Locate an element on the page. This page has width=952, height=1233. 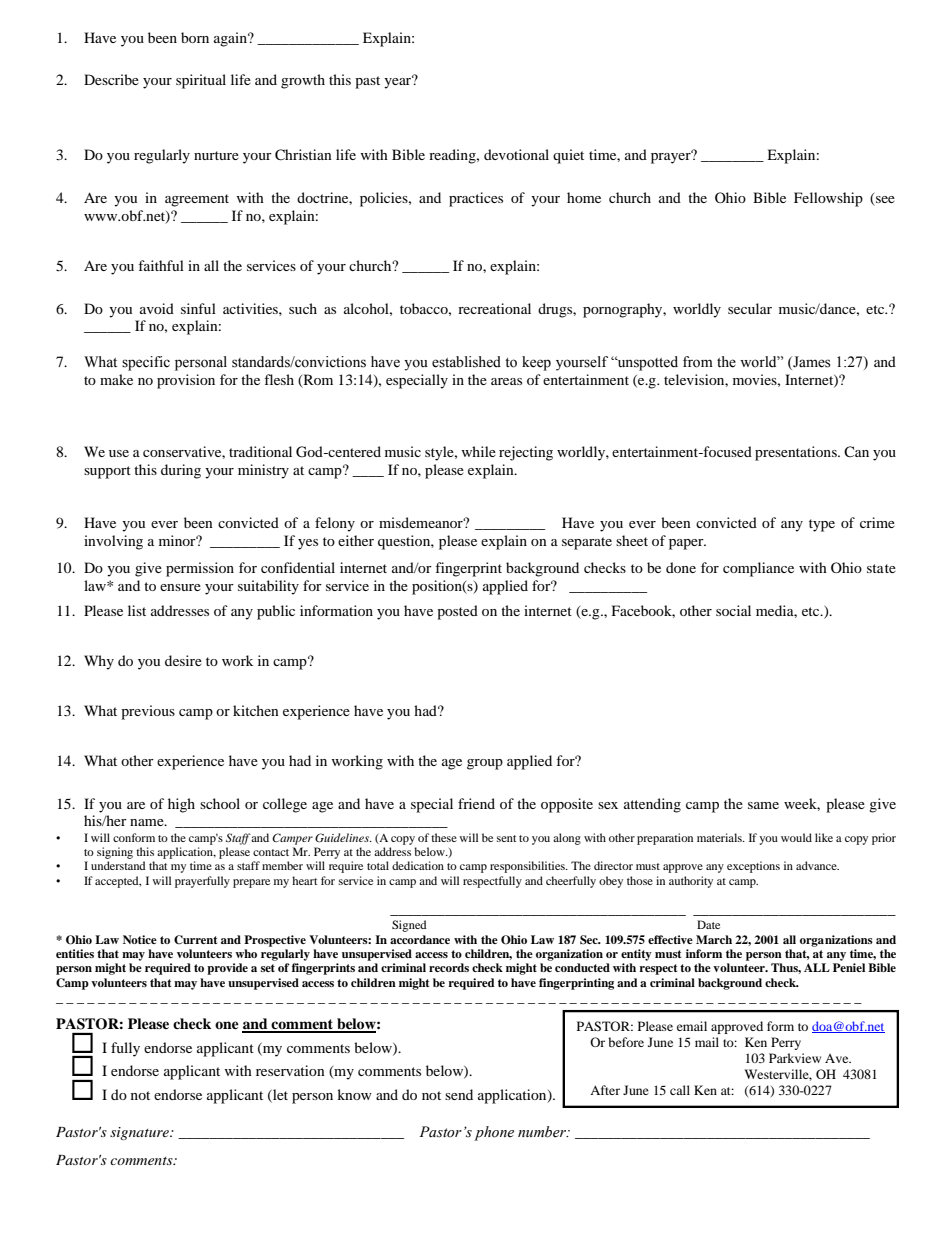
spiritual is located at coordinates (201, 81).
